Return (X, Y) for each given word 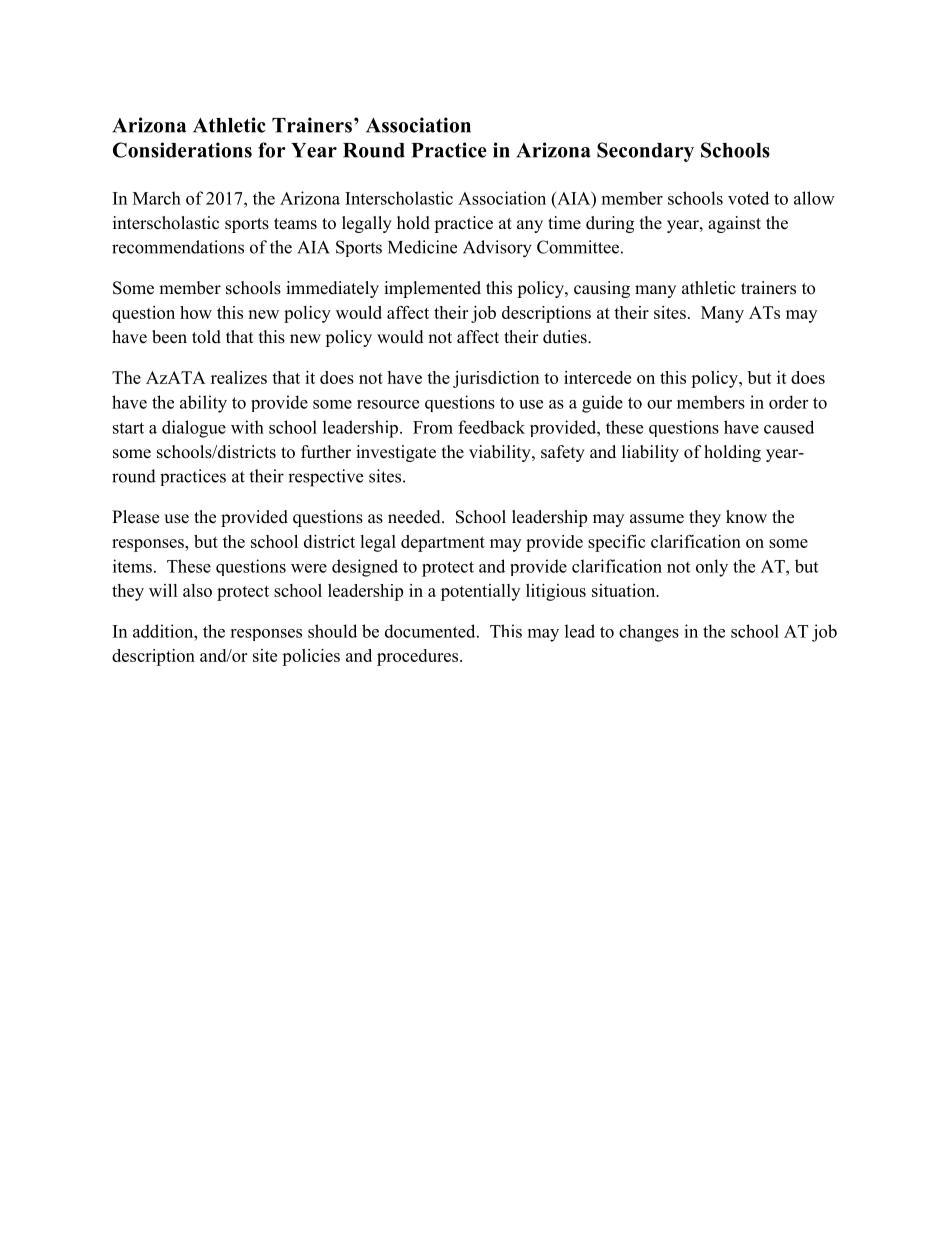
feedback (491, 427)
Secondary (645, 152)
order (788, 402)
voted (748, 198)
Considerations (182, 150)
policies (311, 657)
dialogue (194, 429)
